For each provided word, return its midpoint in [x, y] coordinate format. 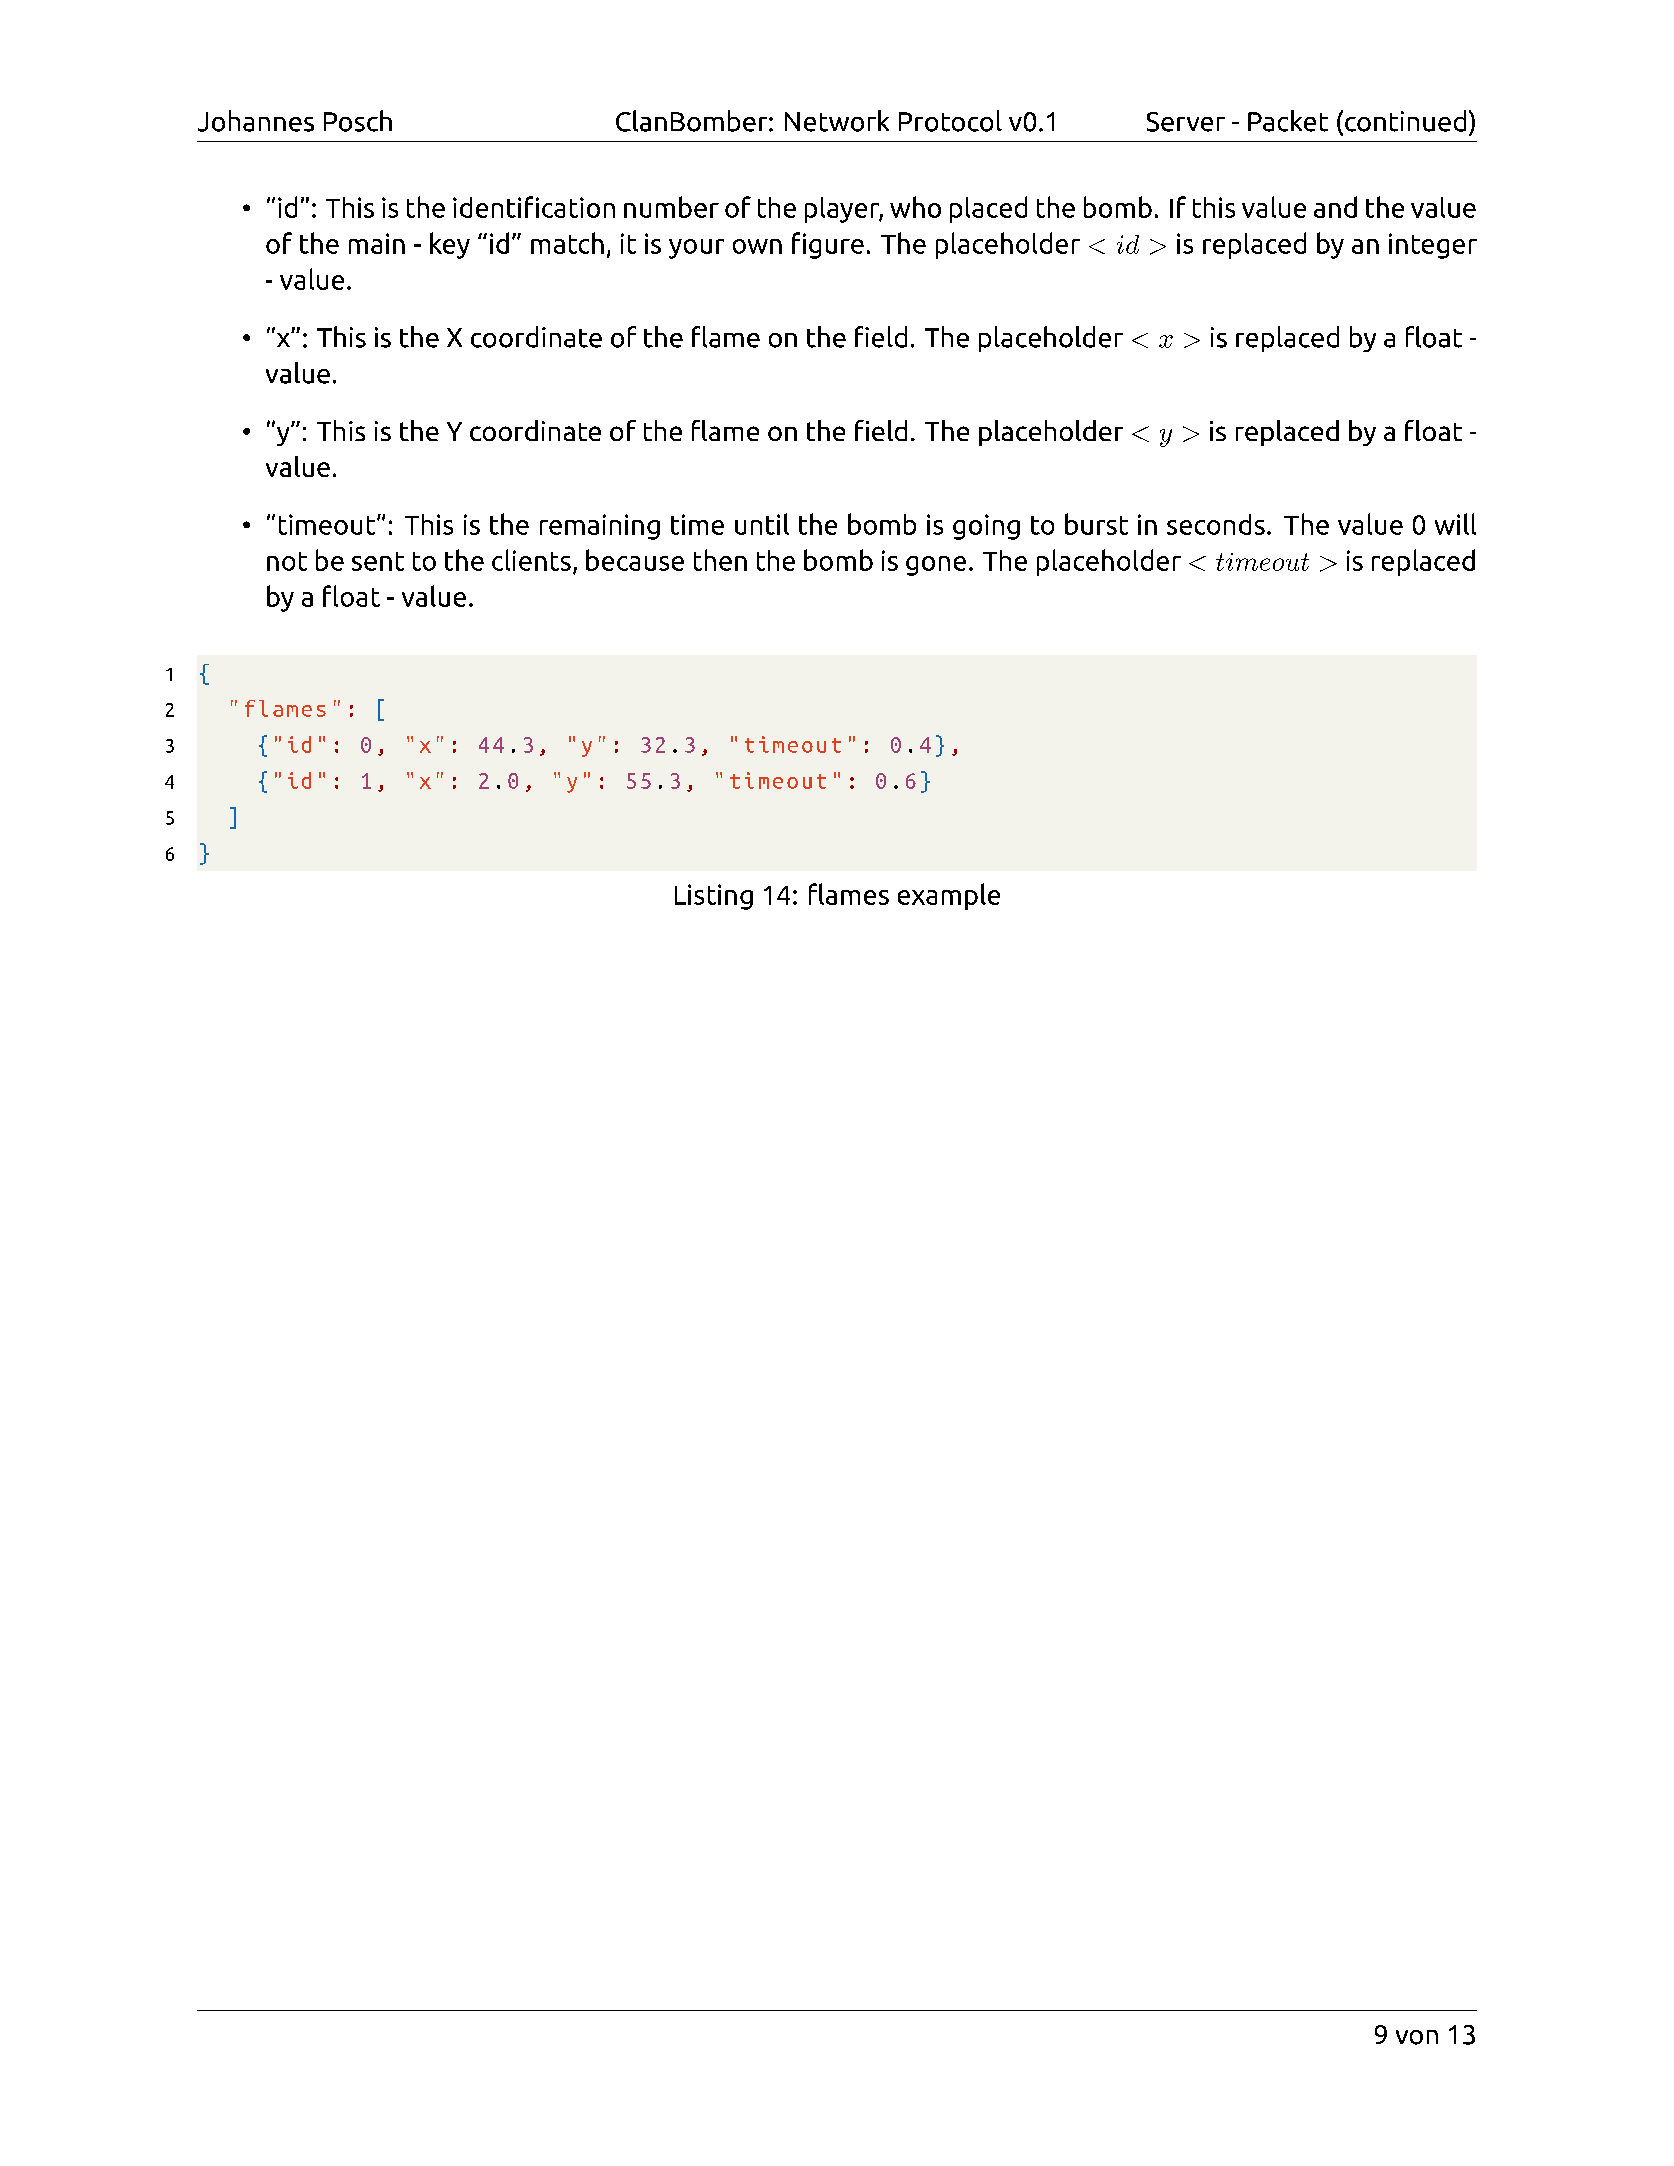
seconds [1216, 524]
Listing [714, 897]
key [450, 245]
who [915, 207]
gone [936, 566]
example [949, 896]
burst [1096, 524]
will [1455, 524]
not [287, 561]
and [1335, 207]
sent [378, 561]
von [1417, 2037]
